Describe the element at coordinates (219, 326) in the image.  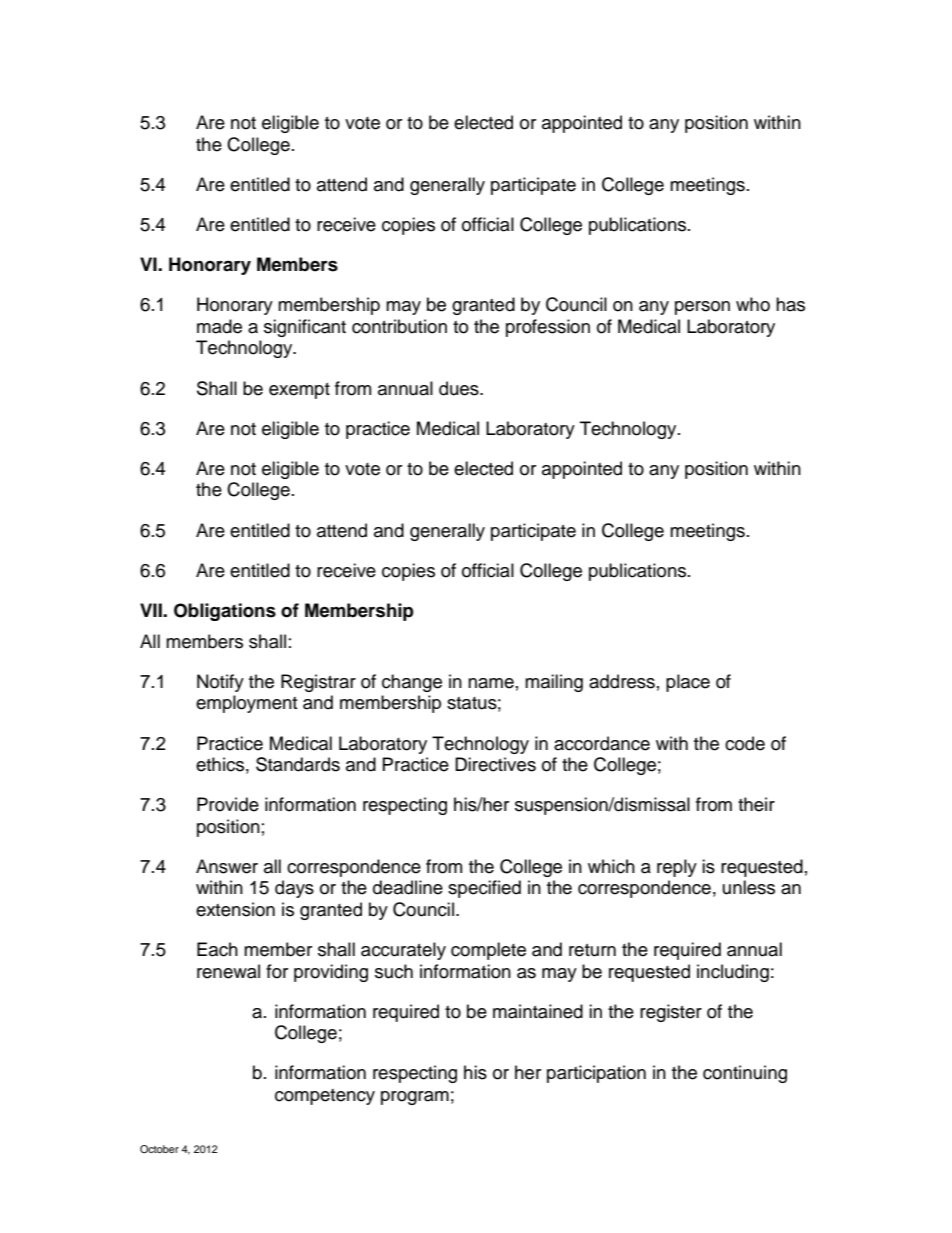
I see `made` at that location.
